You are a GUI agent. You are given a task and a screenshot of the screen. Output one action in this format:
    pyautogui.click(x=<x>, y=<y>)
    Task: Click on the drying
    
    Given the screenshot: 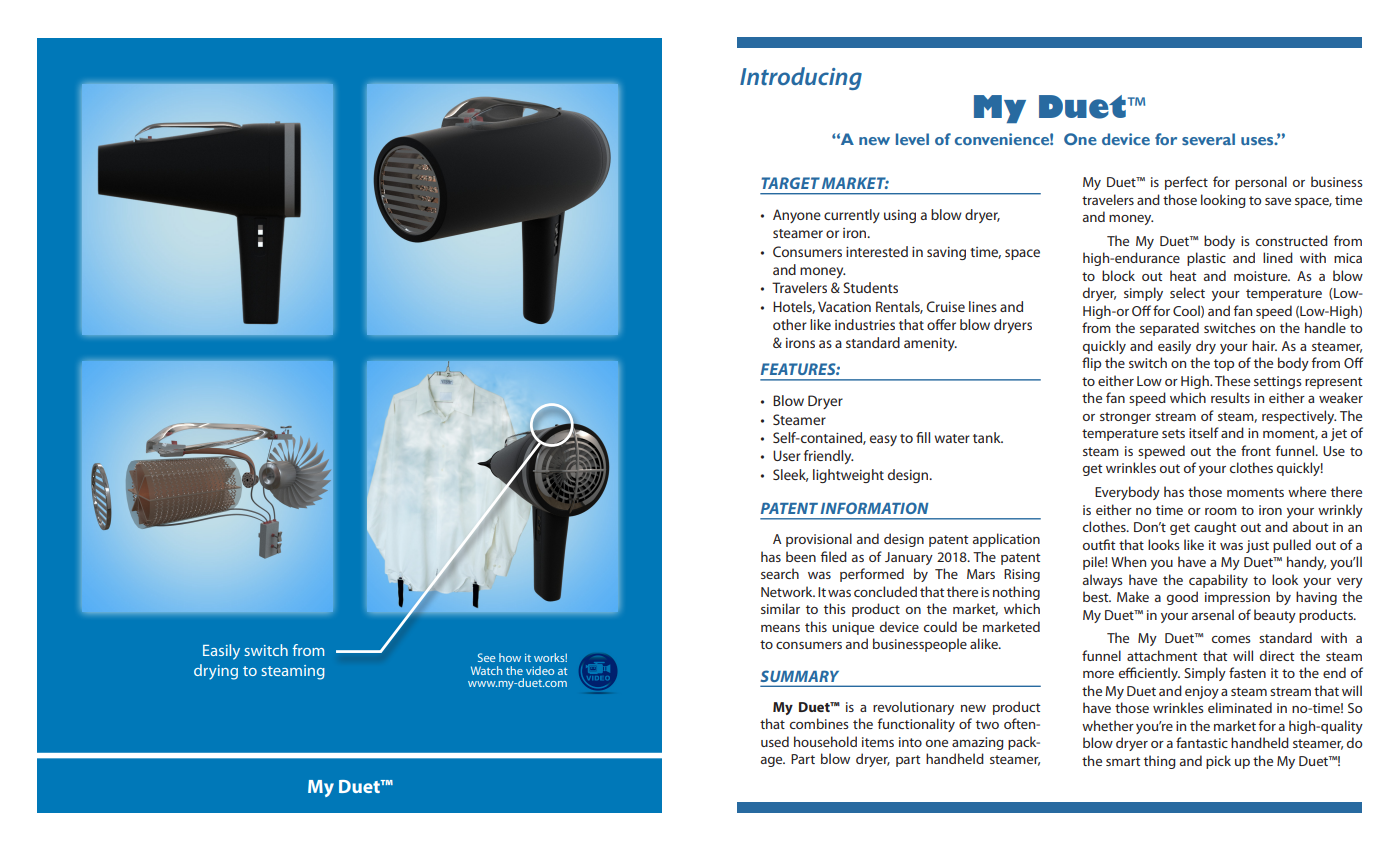 What is the action you would take?
    pyautogui.click(x=216, y=672)
